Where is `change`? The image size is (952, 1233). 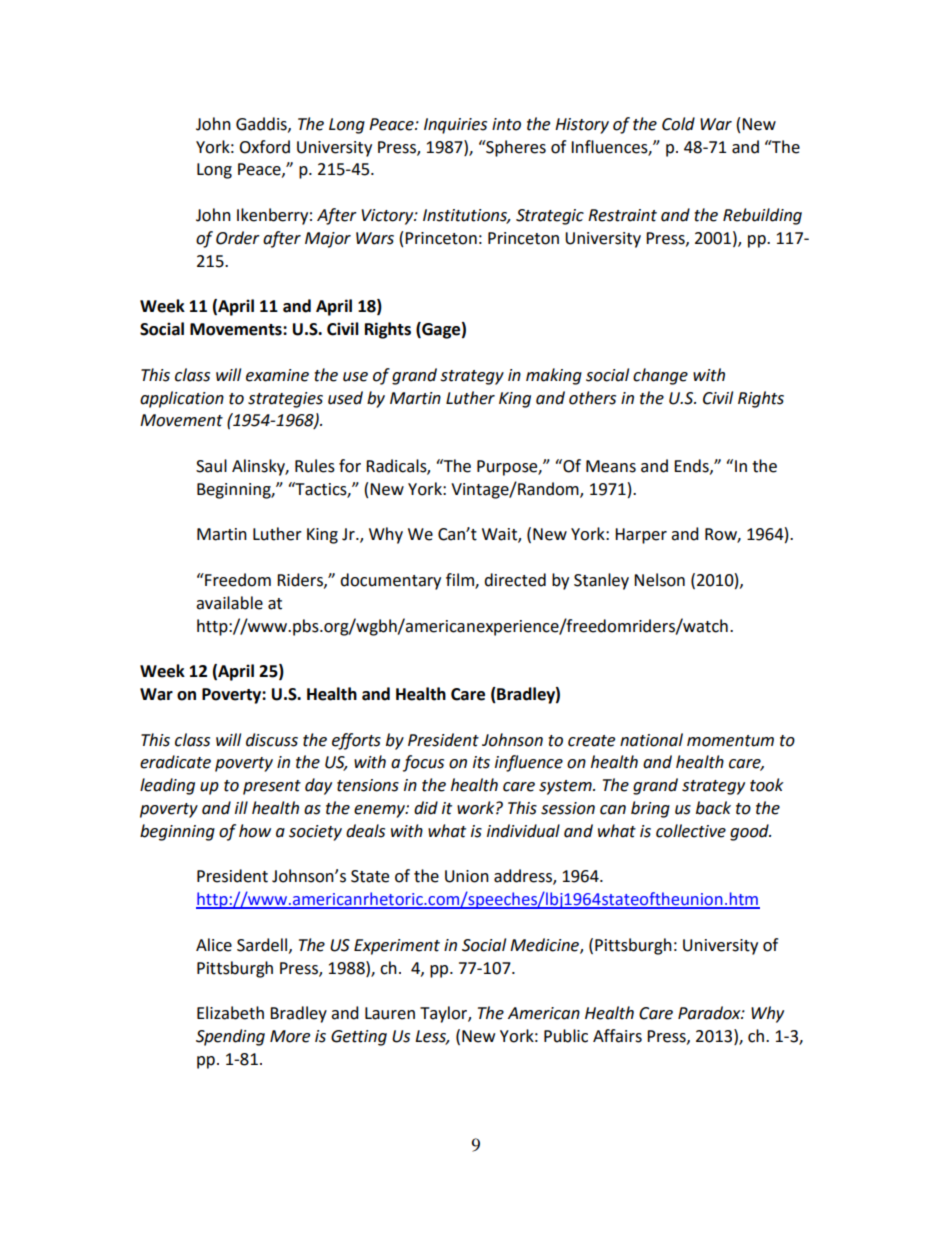
change is located at coordinates (660, 376).
